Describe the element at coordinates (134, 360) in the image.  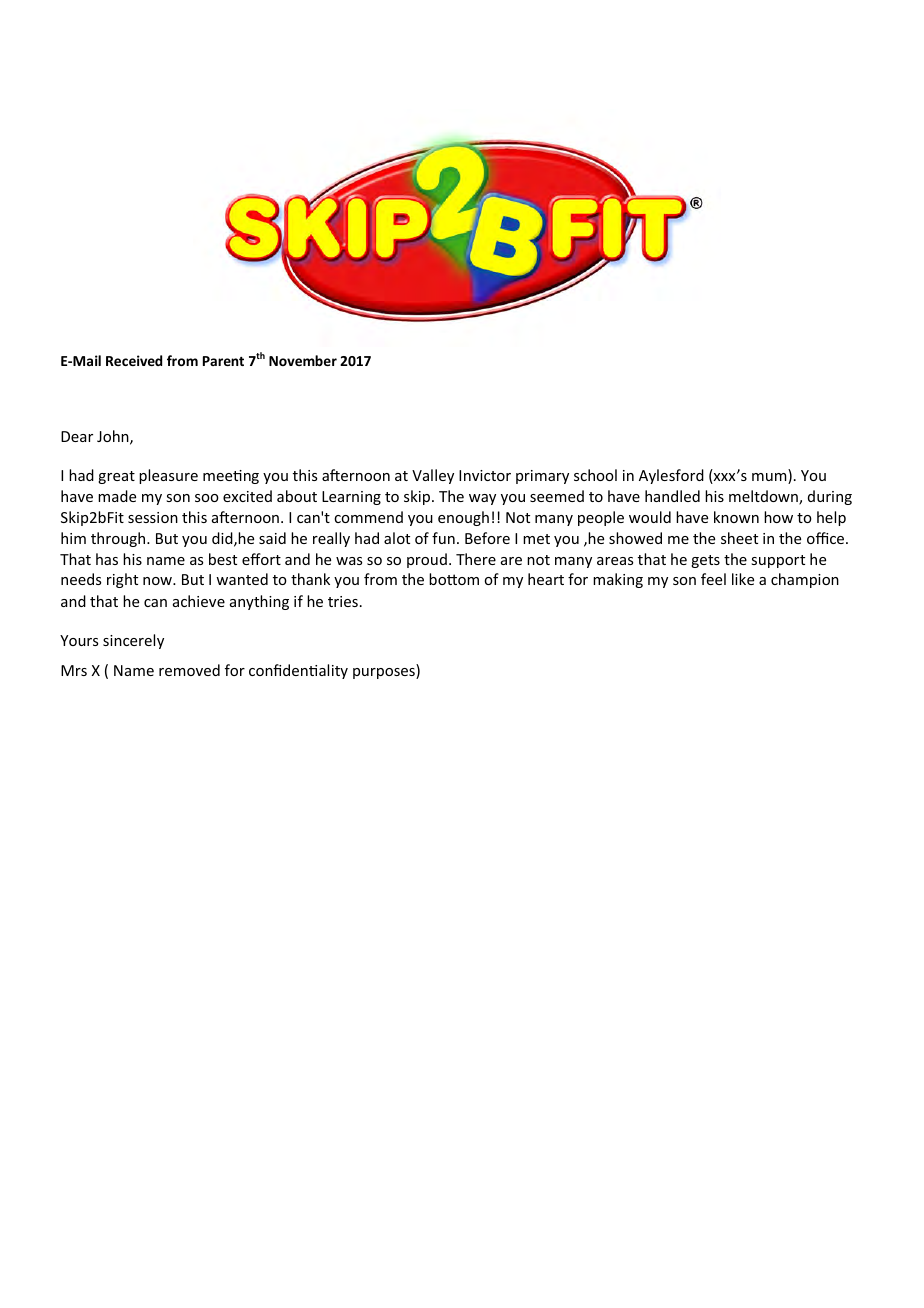
I see `Received` at that location.
